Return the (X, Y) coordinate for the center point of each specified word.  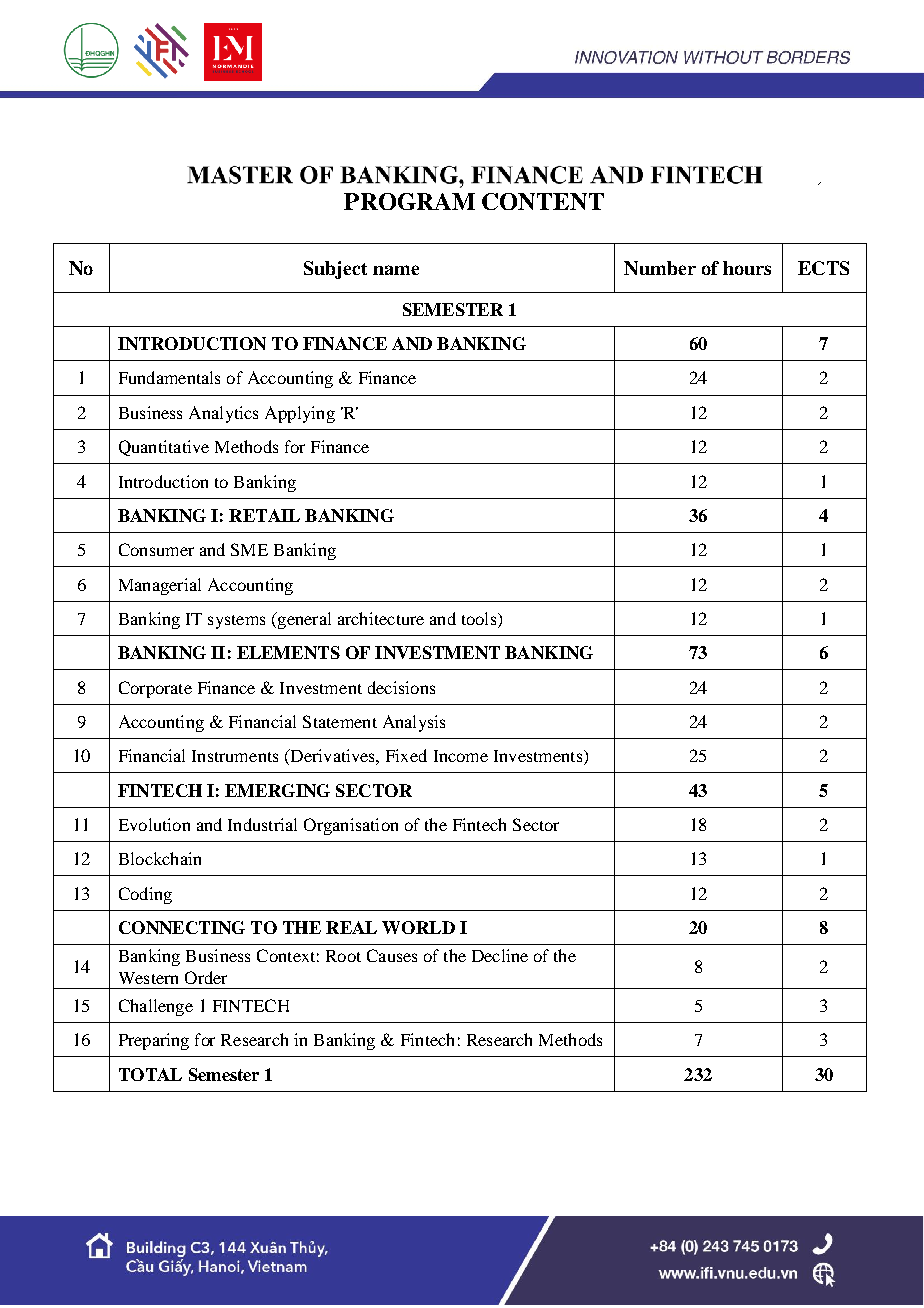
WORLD (418, 927)
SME (249, 549)
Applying (300, 414)
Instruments (235, 756)
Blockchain (160, 858)
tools (480, 620)
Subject (335, 270)
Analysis (414, 723)
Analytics (223, 414)
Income (461, 756)
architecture (381, 618)
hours (747, 268)
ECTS (823, 268)
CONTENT (543, 201)
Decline (500, 955)
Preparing (154, 1041)
